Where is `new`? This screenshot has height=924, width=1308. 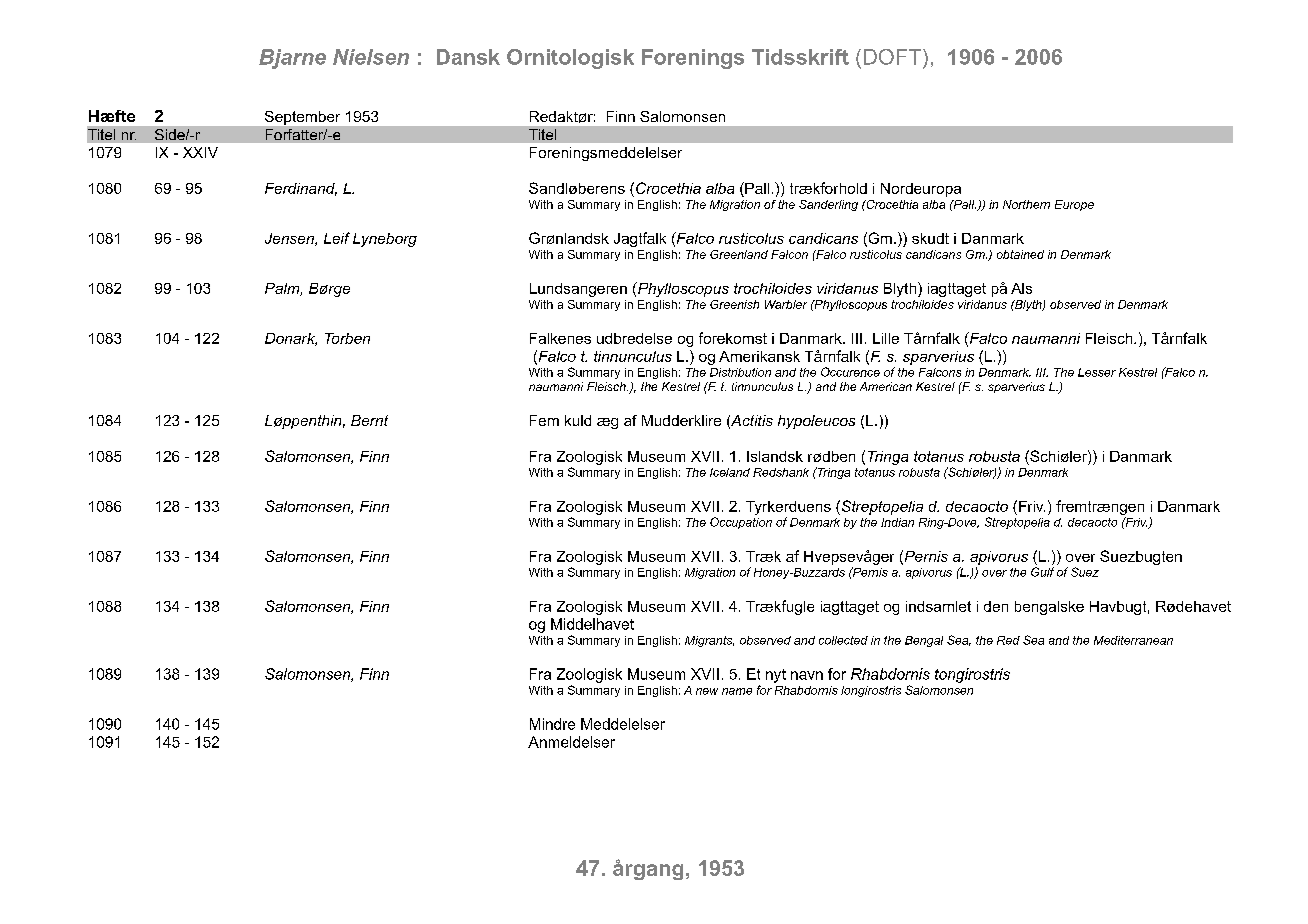
new is located at coordinates (707, 691).
